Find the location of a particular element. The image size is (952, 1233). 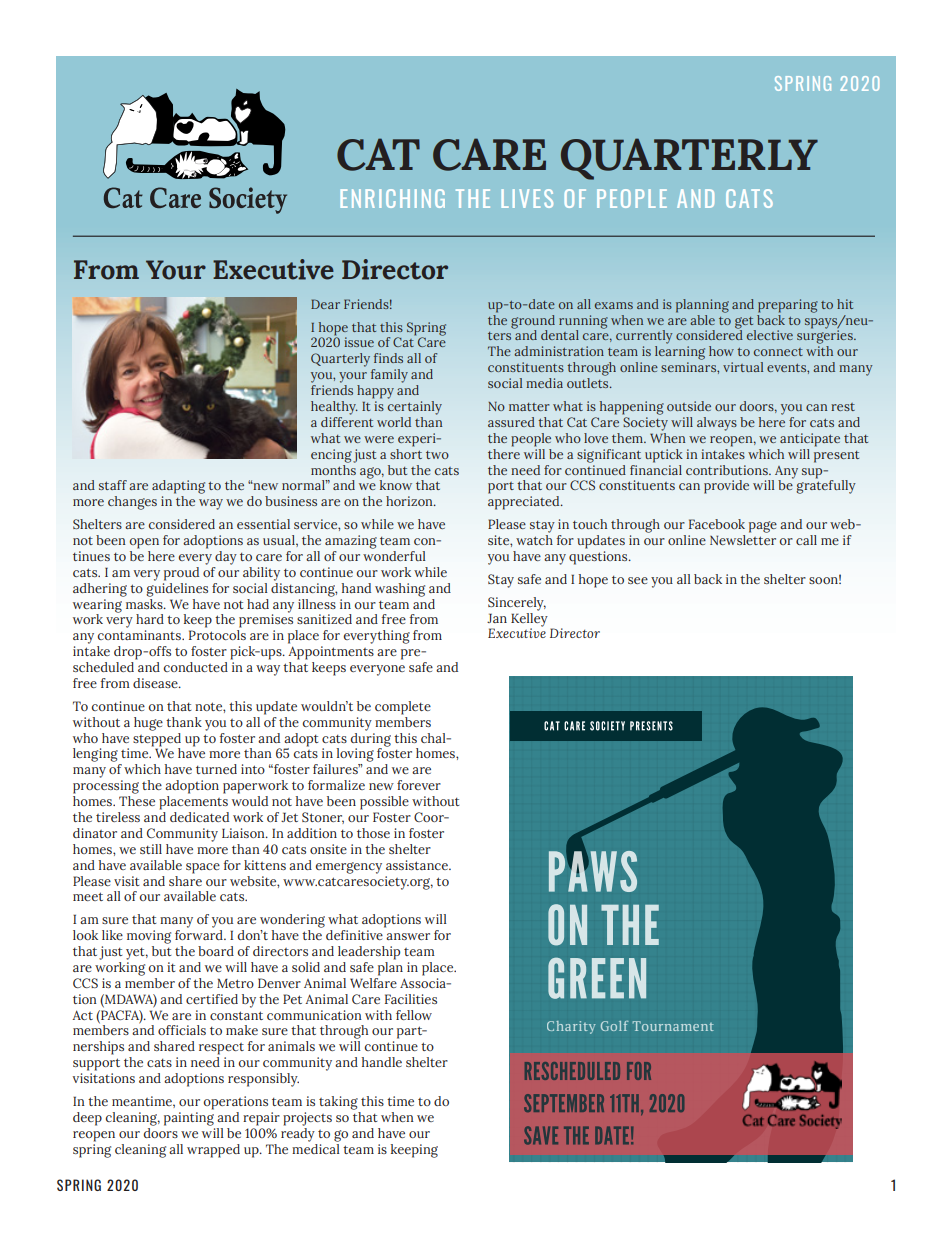

space is located at coordinates (203, 868).
